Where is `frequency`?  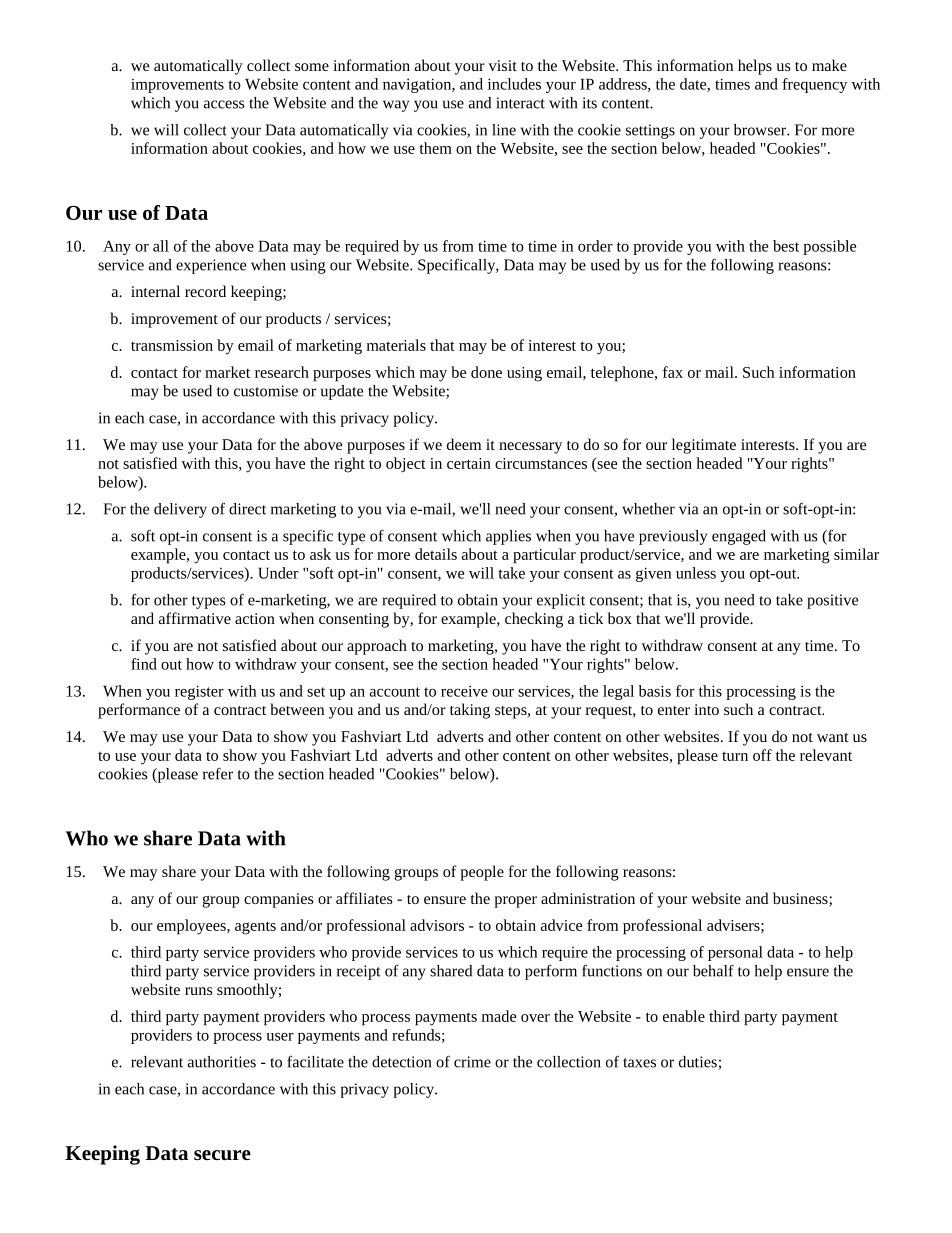 frequency is located at coordinates (814, 85).
